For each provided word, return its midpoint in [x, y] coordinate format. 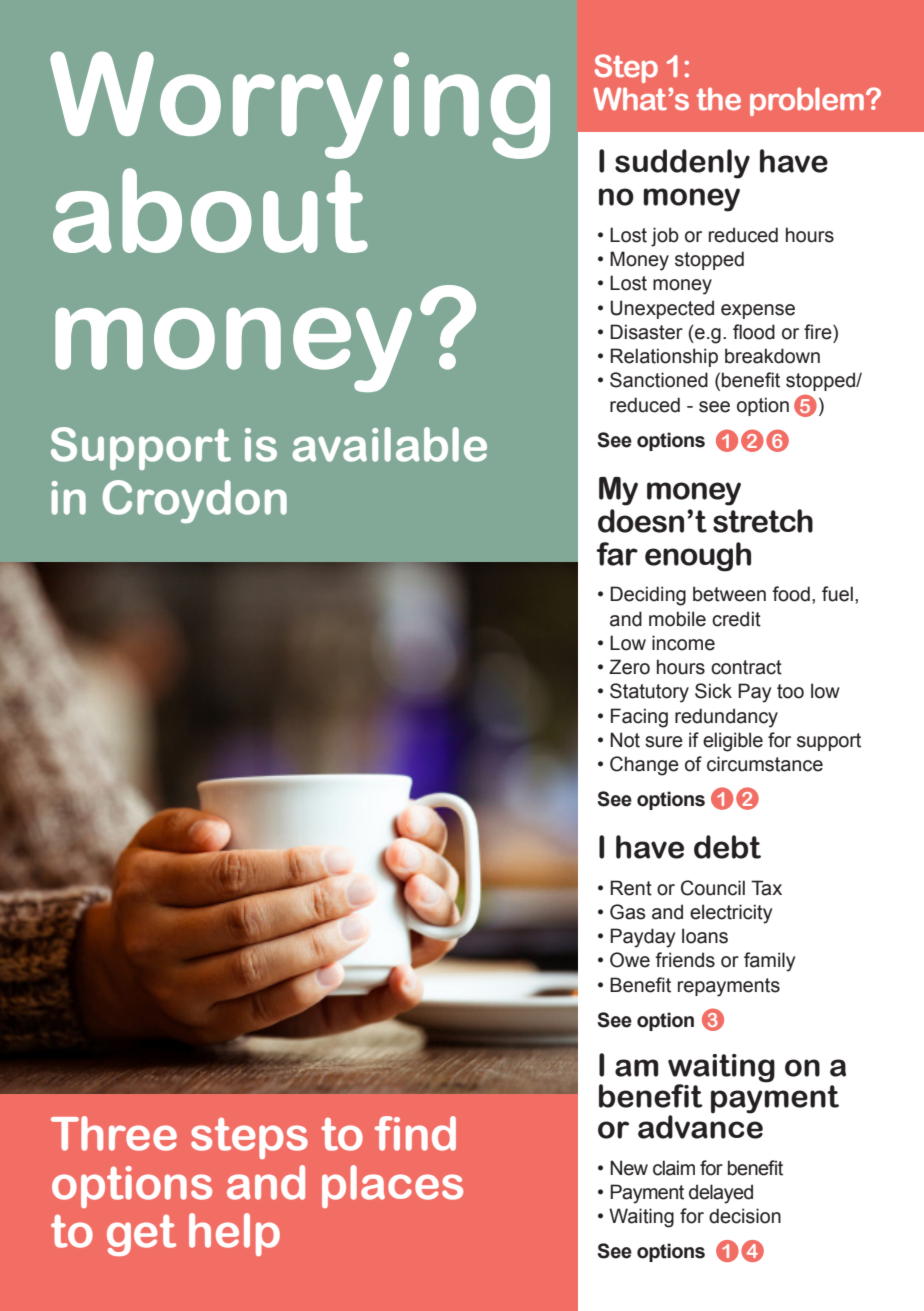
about [210, 210]
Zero [629, 667]
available [389, 444]
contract [746, 667]
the [718, 99]
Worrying [300, 105]
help [234, 1234]
